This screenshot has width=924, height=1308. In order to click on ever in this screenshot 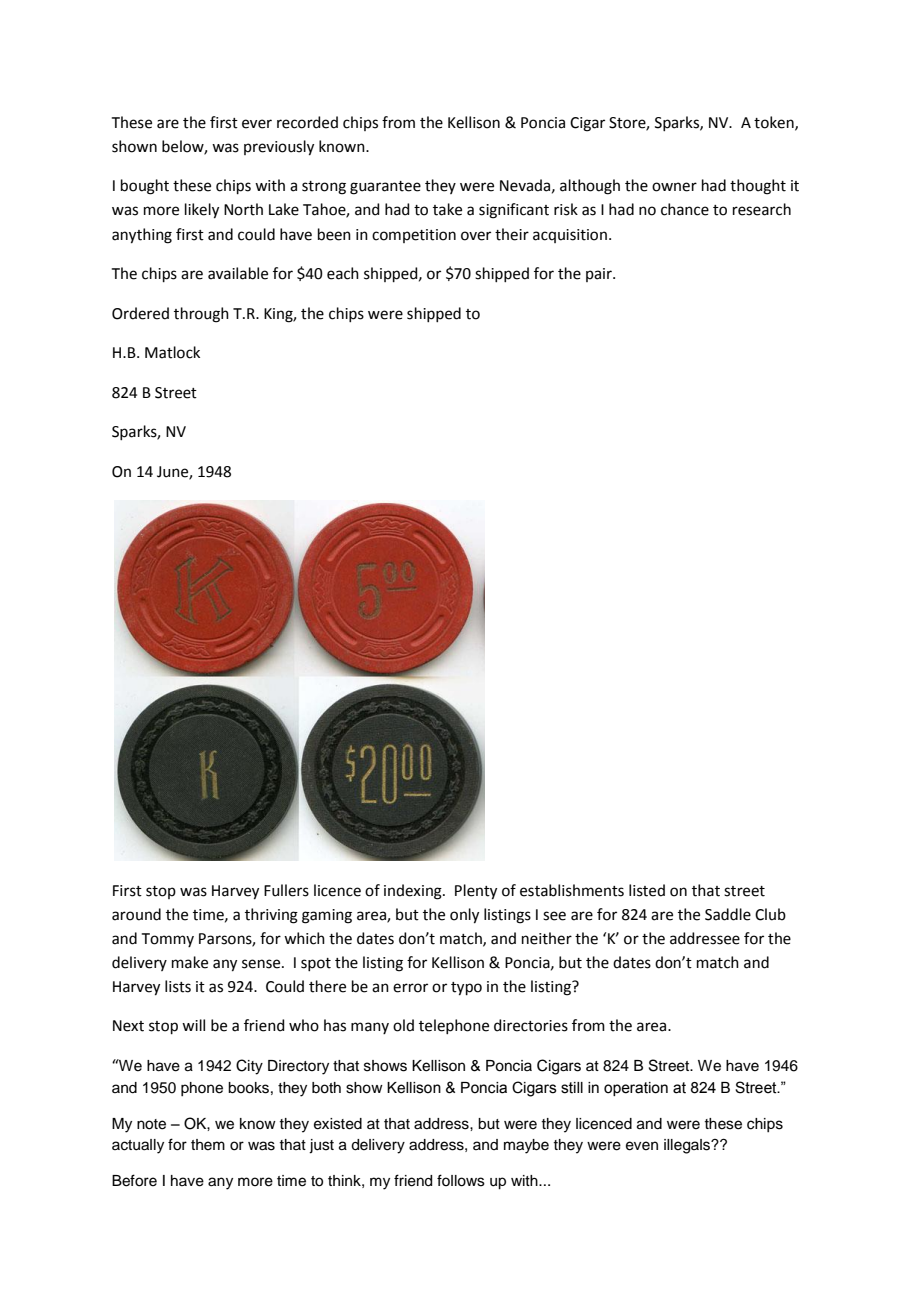, I will do `click(257, 124)`.
